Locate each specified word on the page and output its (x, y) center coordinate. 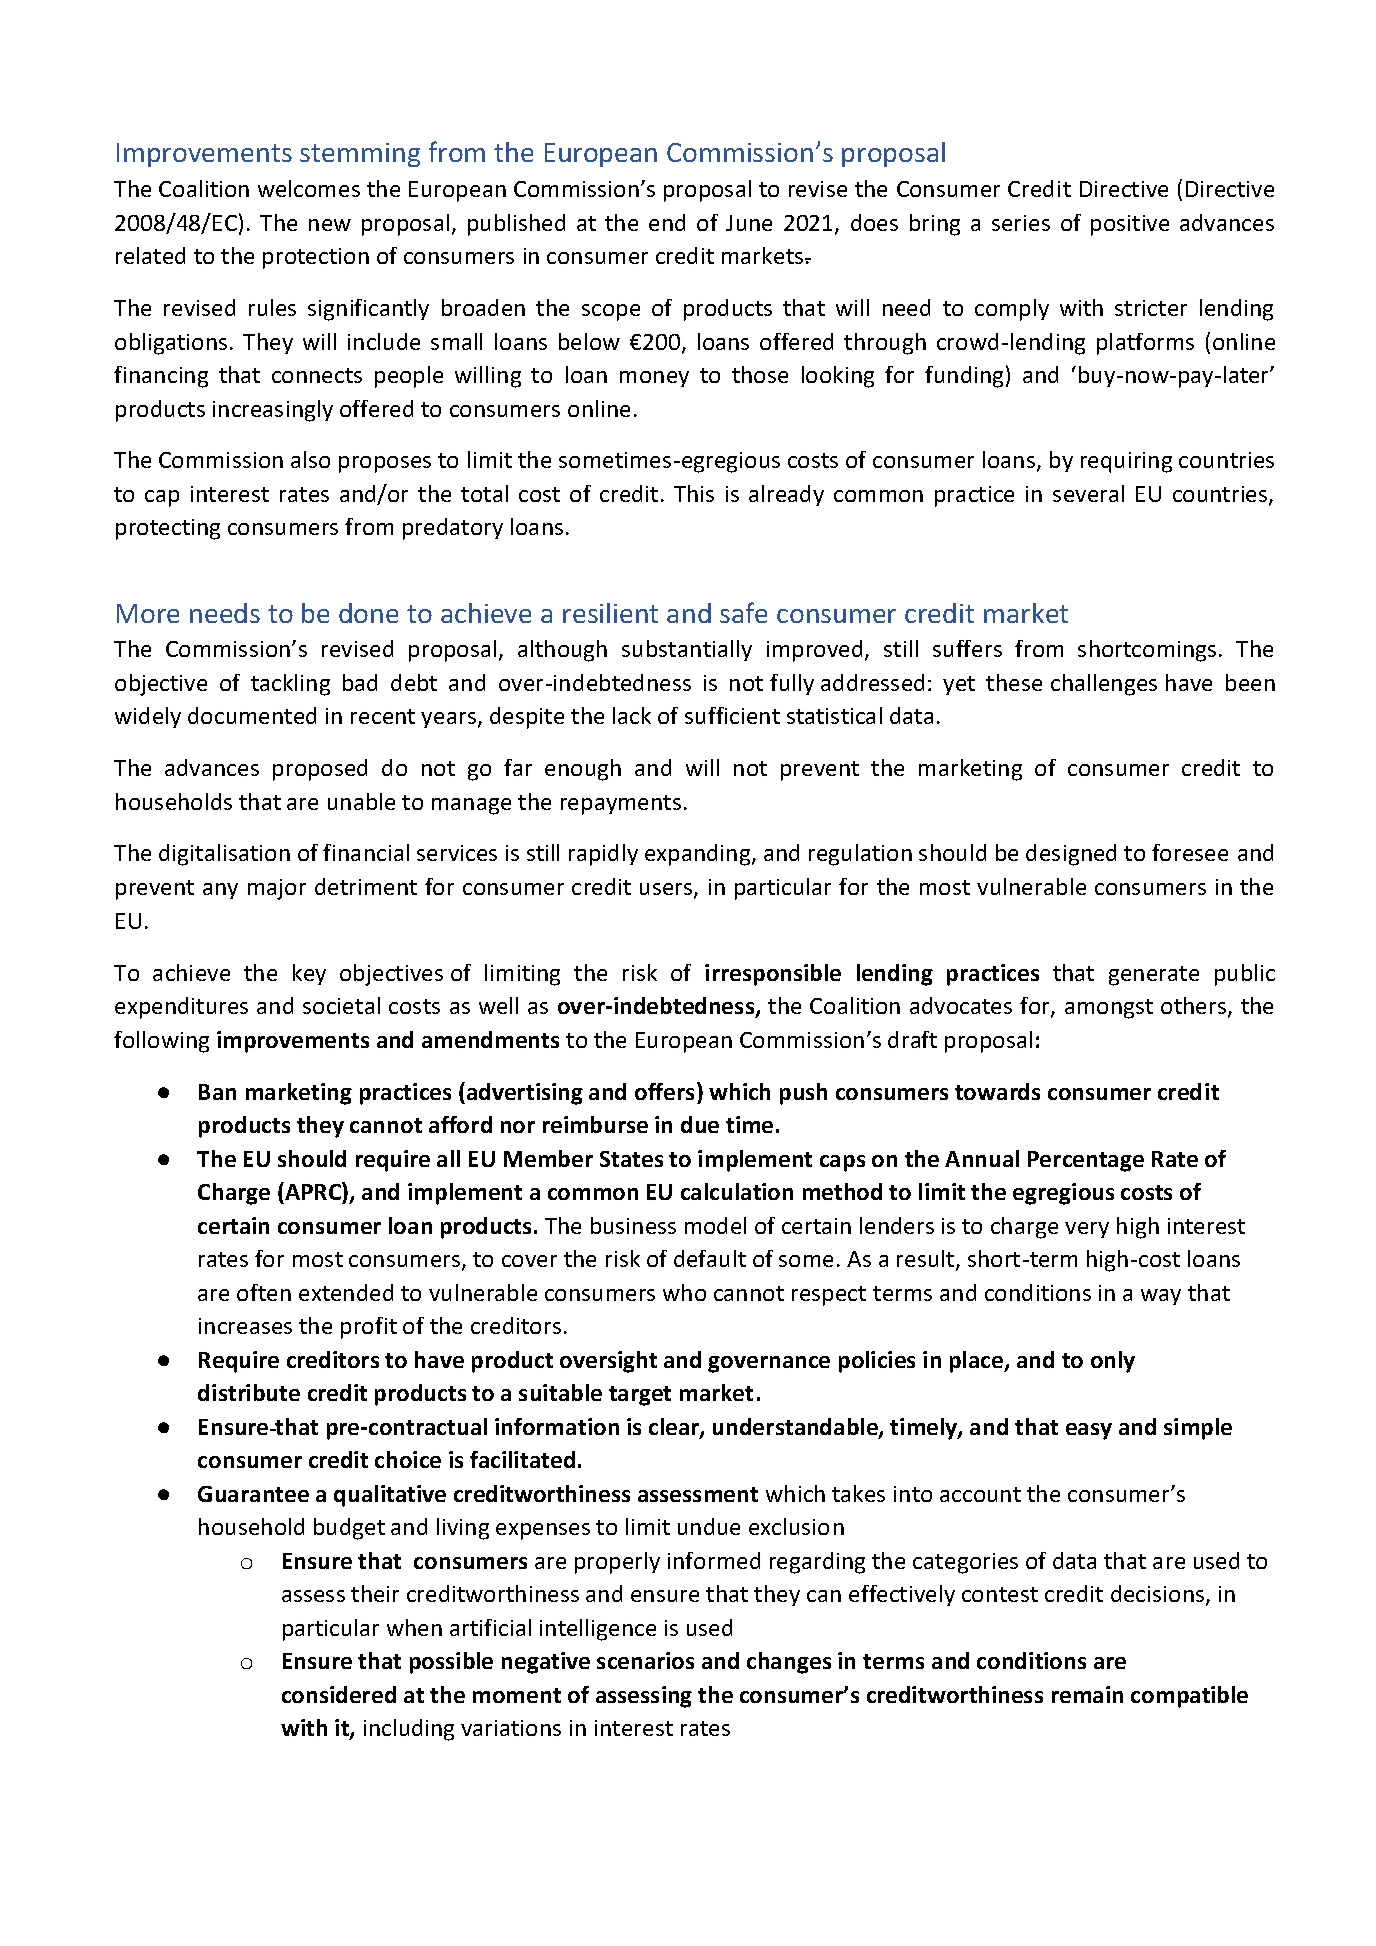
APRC (313, 1193)
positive (1130, 225)
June (749, 223)
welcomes (309, 188)
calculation (737, 1191)
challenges (1104, 685)
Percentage (1086, 1161)
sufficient (732, 715)
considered (339, 1694)
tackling (290, 685)
